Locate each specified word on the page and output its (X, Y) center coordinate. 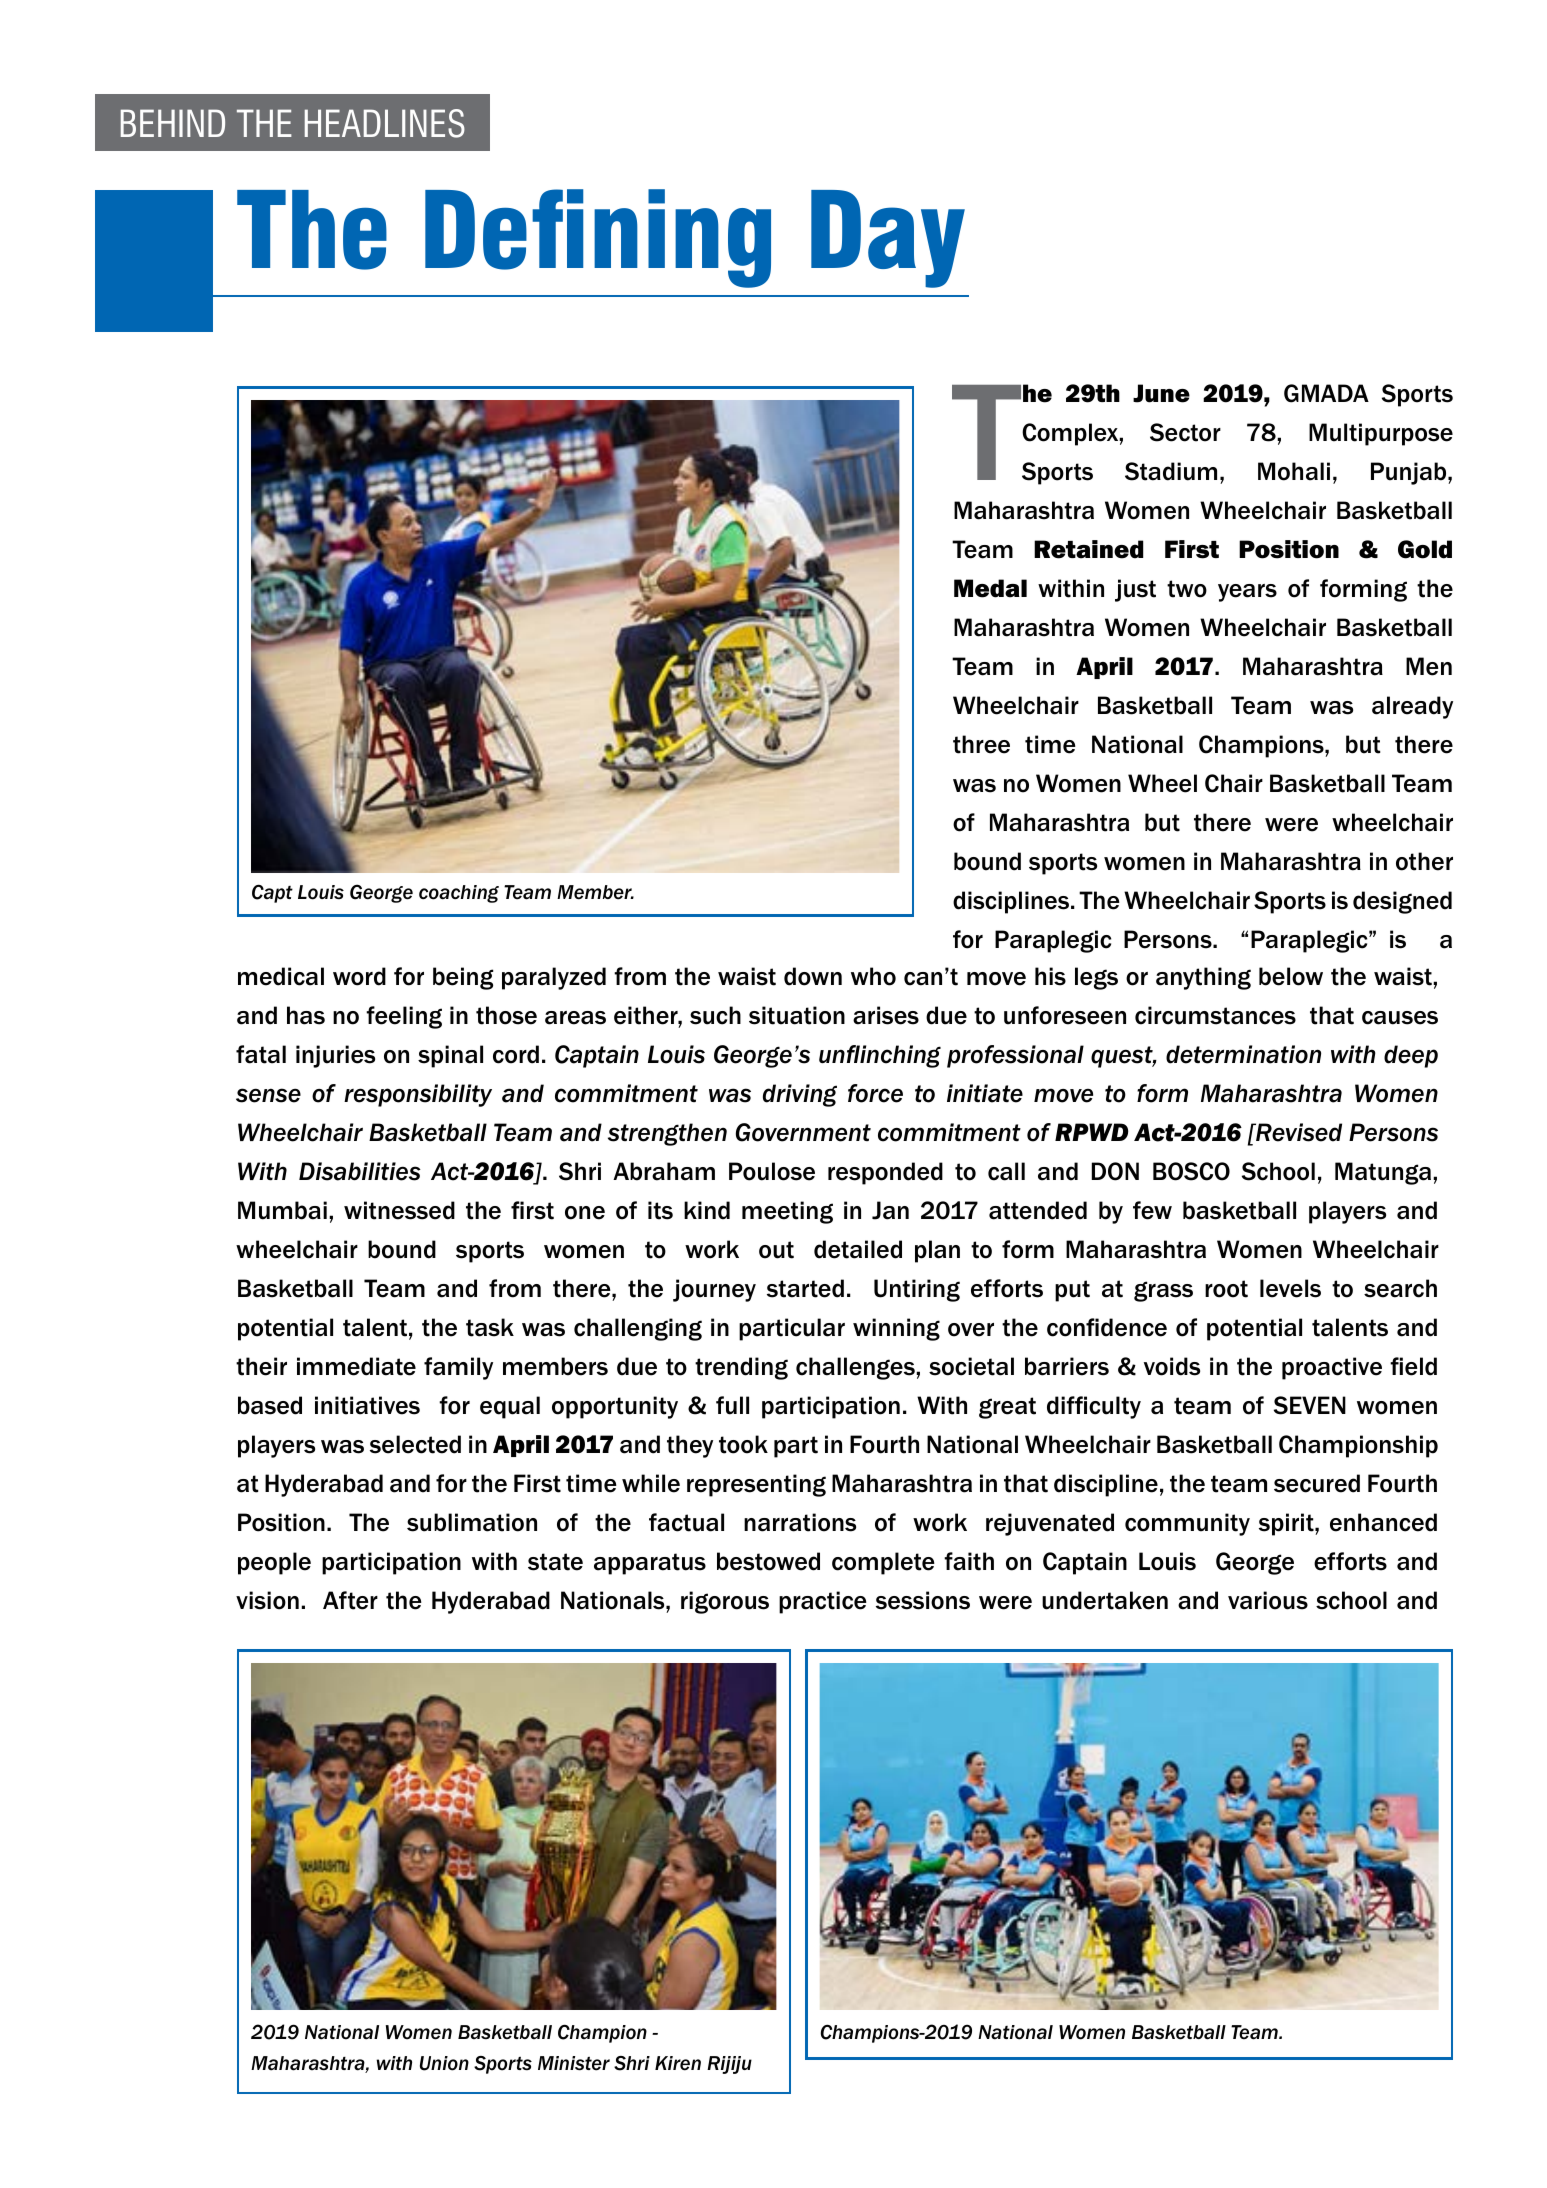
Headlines (385, 123)
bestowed (768, 1561)
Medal (990, 588)
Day (888, 239)
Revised (1298, 1132)
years (1247, 593)
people (274, 1563)
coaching (459, 894)
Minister (574, 2063)
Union (444, 2063)
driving (800, 1095)
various (1268, 1600)
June (1161, 393)
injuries (335, 1056)
